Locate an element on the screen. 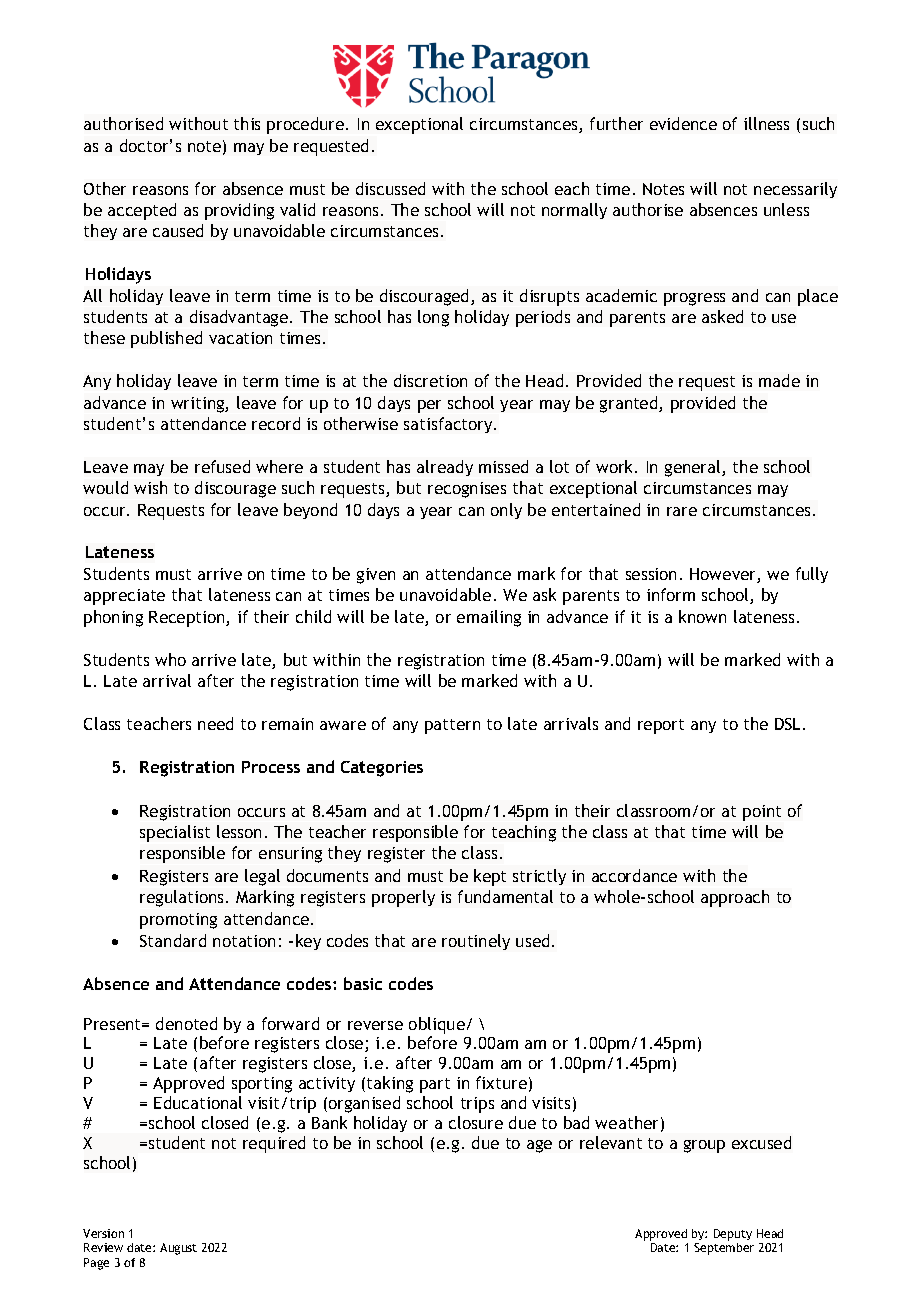 Image resolution: width=924 pixels, height=1308 pixels. discussed is located at coordinates (390, 188).
